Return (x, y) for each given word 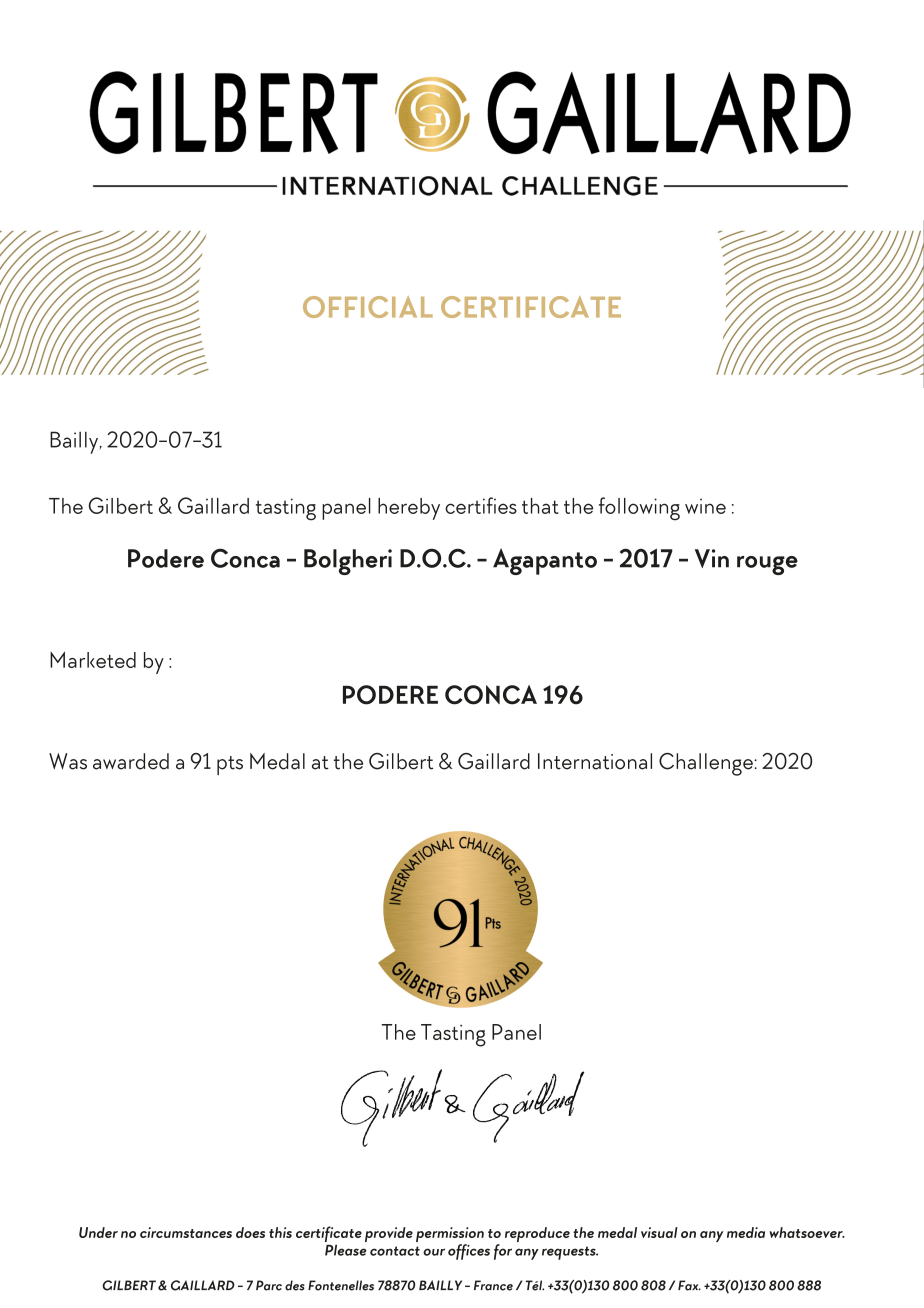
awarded (131, 761)
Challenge (707, 764)
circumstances (186, 1232)
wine (705, 506)
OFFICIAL (368, 307)
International (595, 761)
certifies (481, 505)
